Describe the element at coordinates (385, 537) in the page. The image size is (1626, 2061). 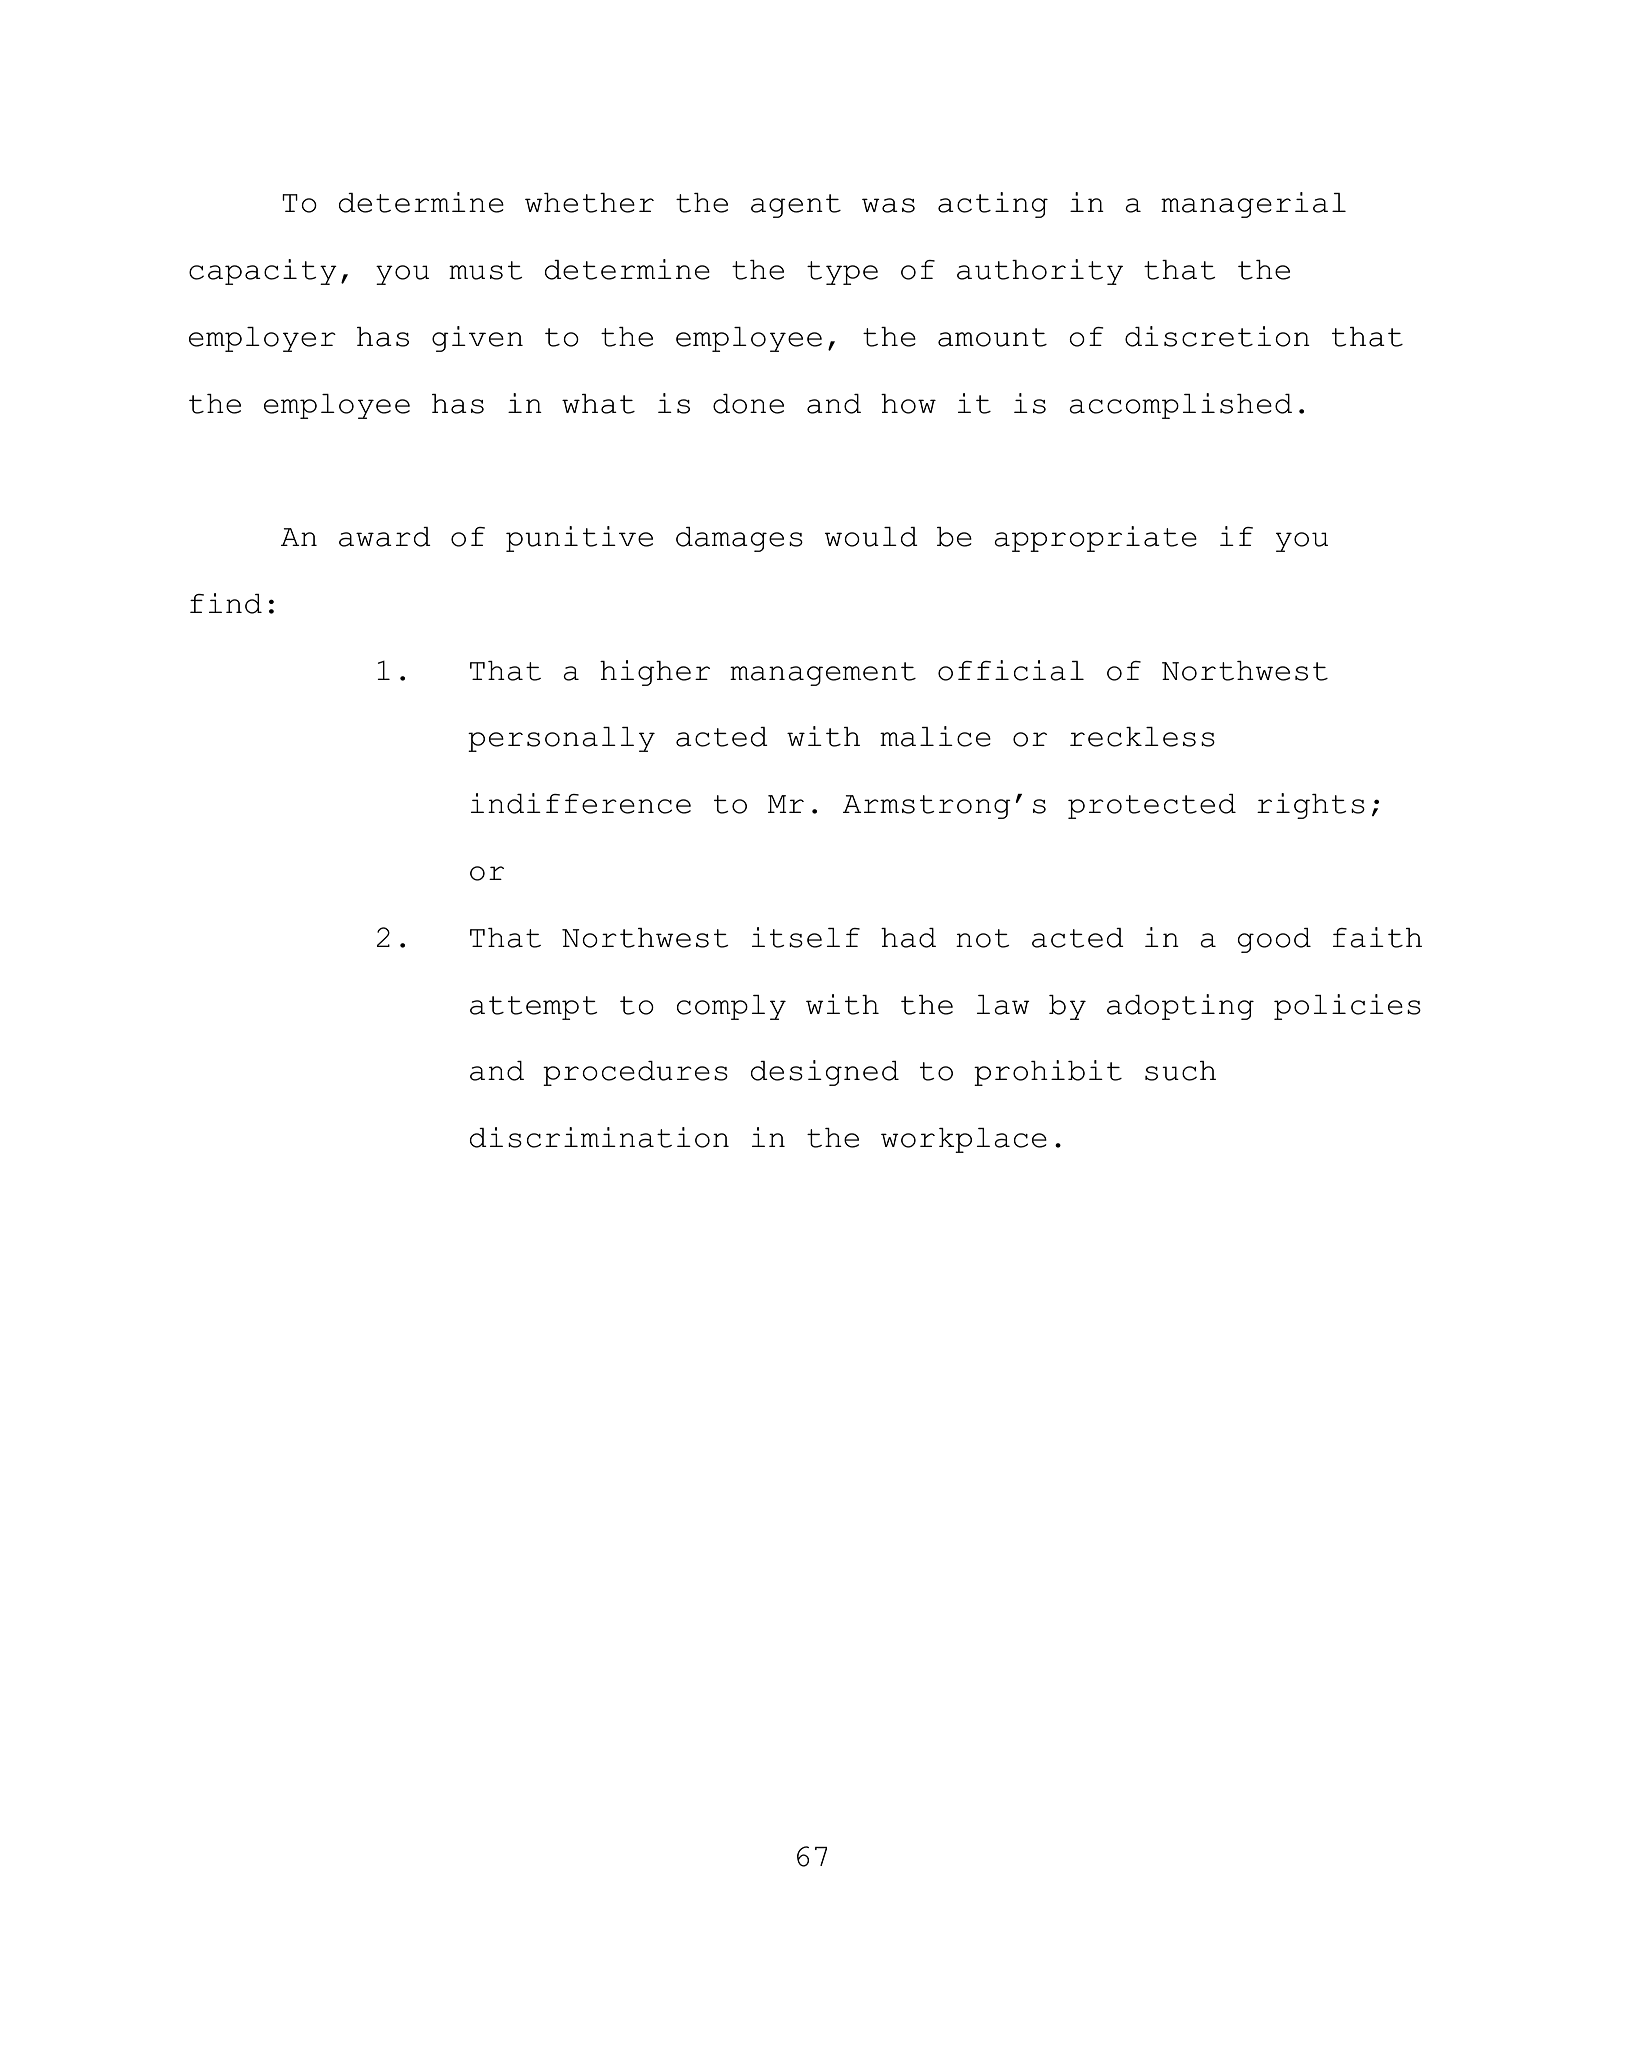
I see `award` at that location.
